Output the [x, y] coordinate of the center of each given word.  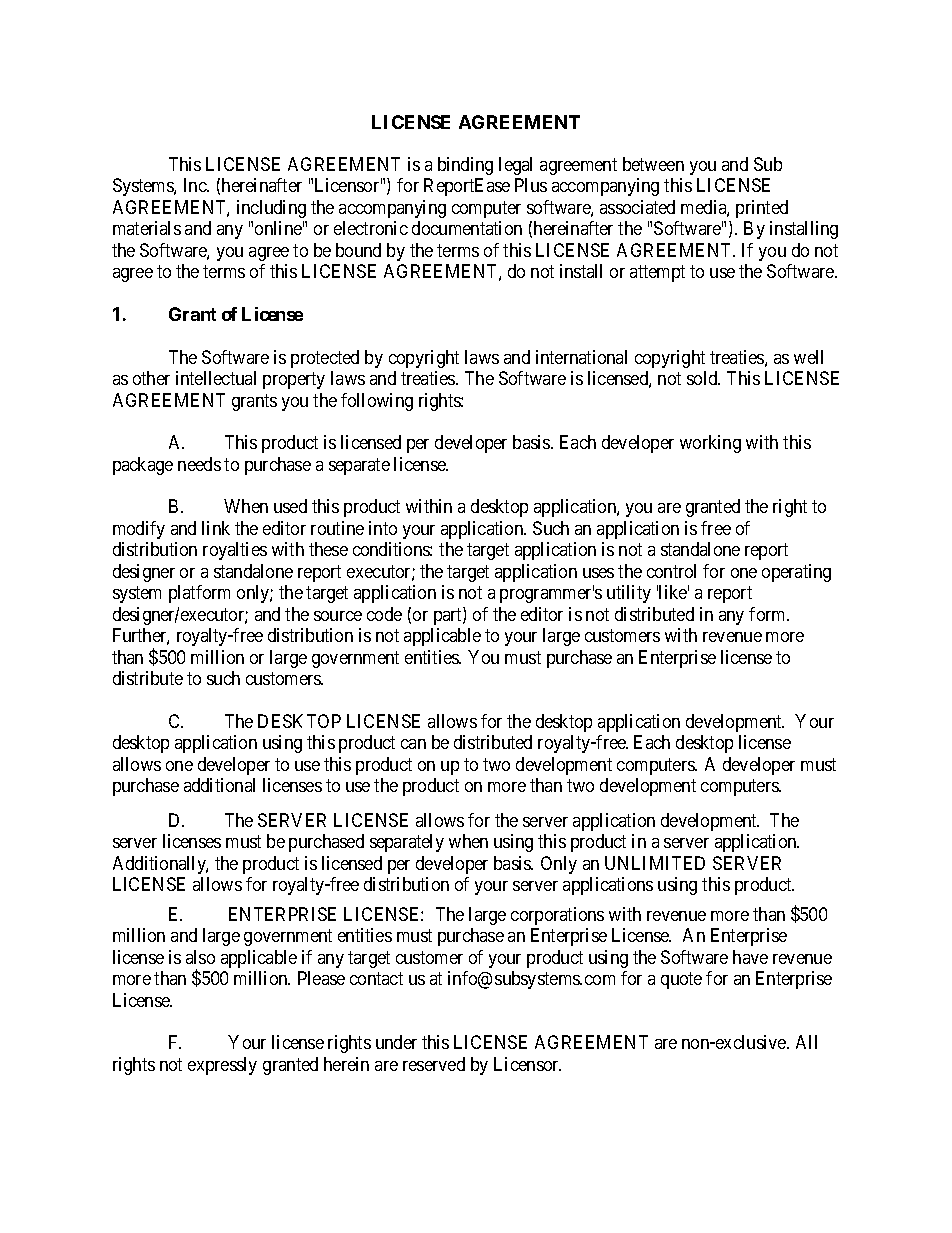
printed [762, 209]
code [384, 614]
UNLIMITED [655, 863]
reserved [434, 1064]
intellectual [216, 378]
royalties [235, 551]
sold [703, 378]
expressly [222, 1066]
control [671, 571]
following [377, 402]
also [200, 957]
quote [681, 980]
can [413, 744]
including [271, 209]
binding [465, 166]
